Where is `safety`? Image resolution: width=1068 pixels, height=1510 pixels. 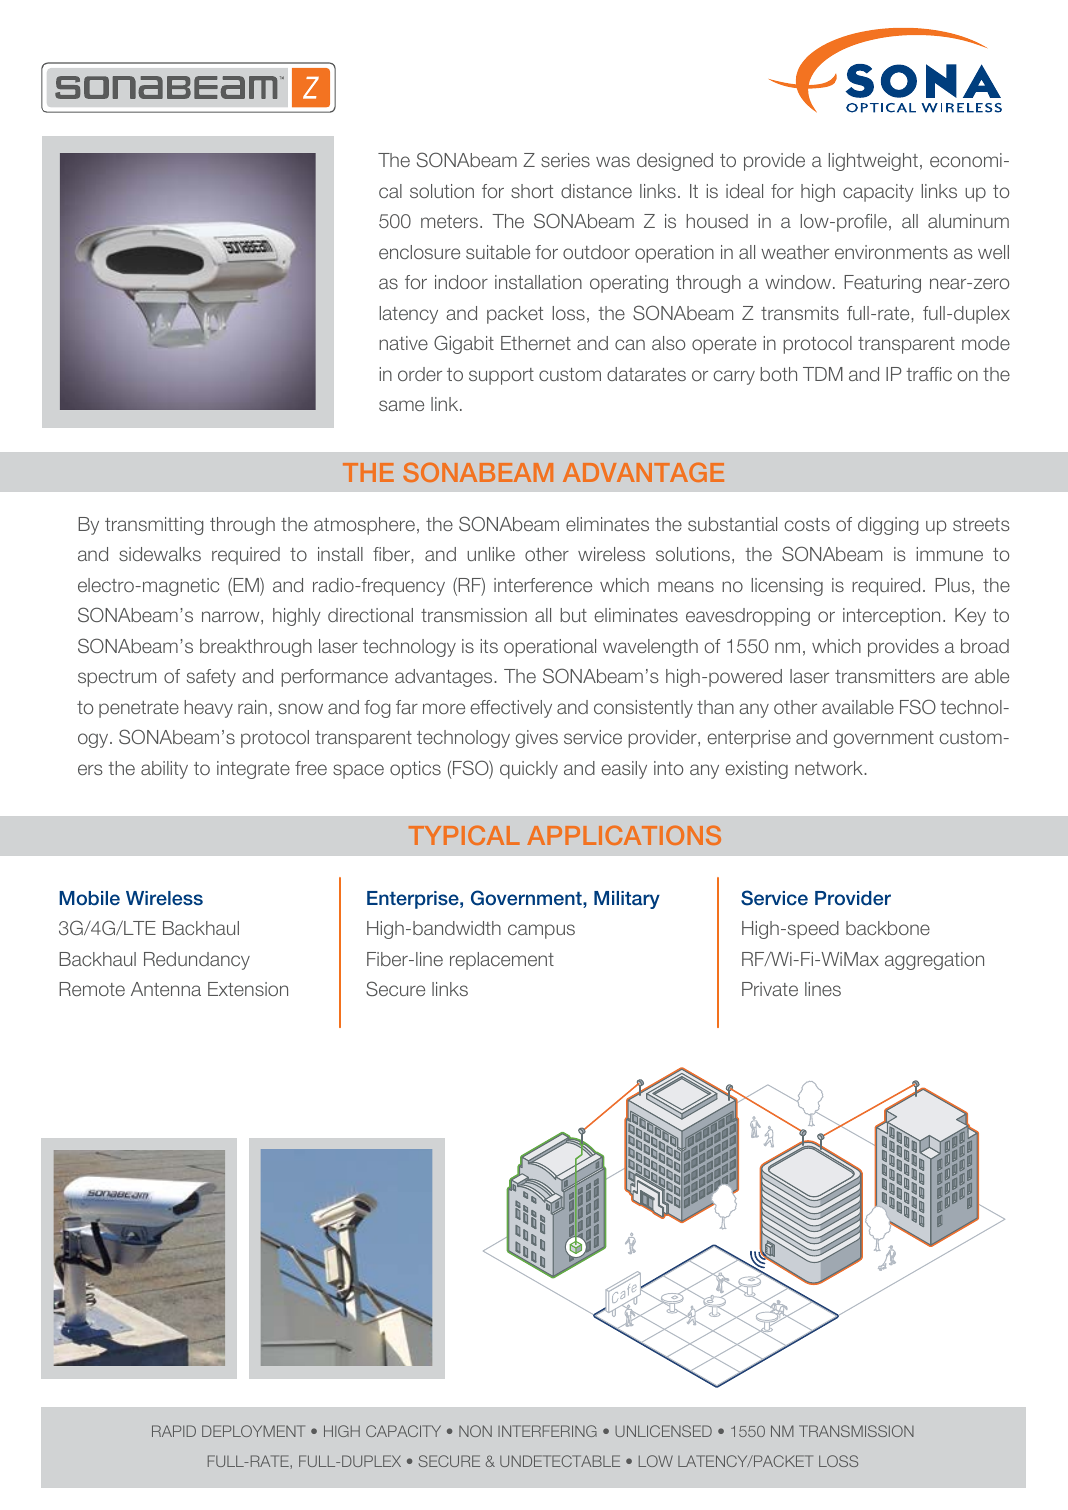
safety is located at coordinates (211, 678).
